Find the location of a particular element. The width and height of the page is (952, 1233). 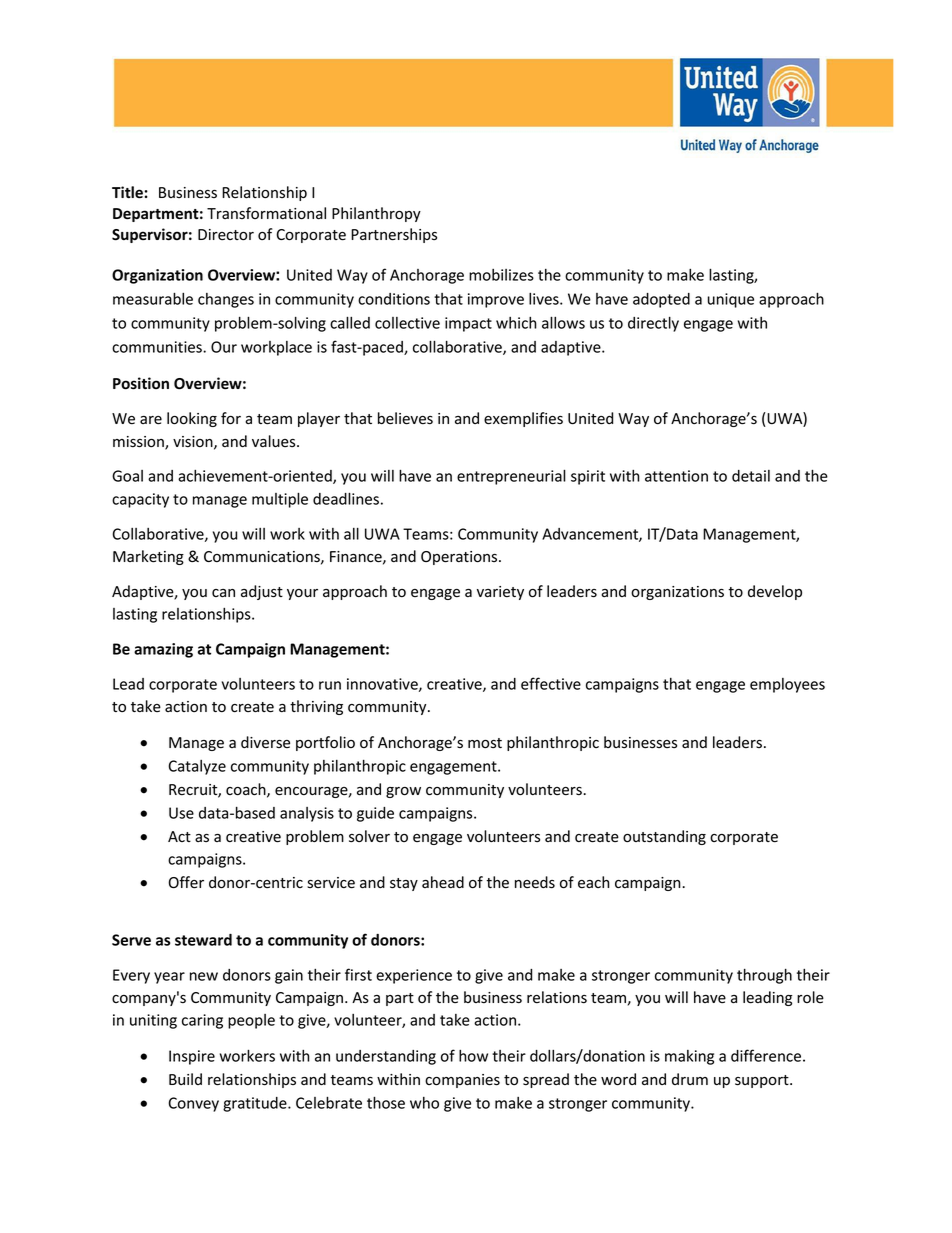

Director is located at coordinates (226, 235).
